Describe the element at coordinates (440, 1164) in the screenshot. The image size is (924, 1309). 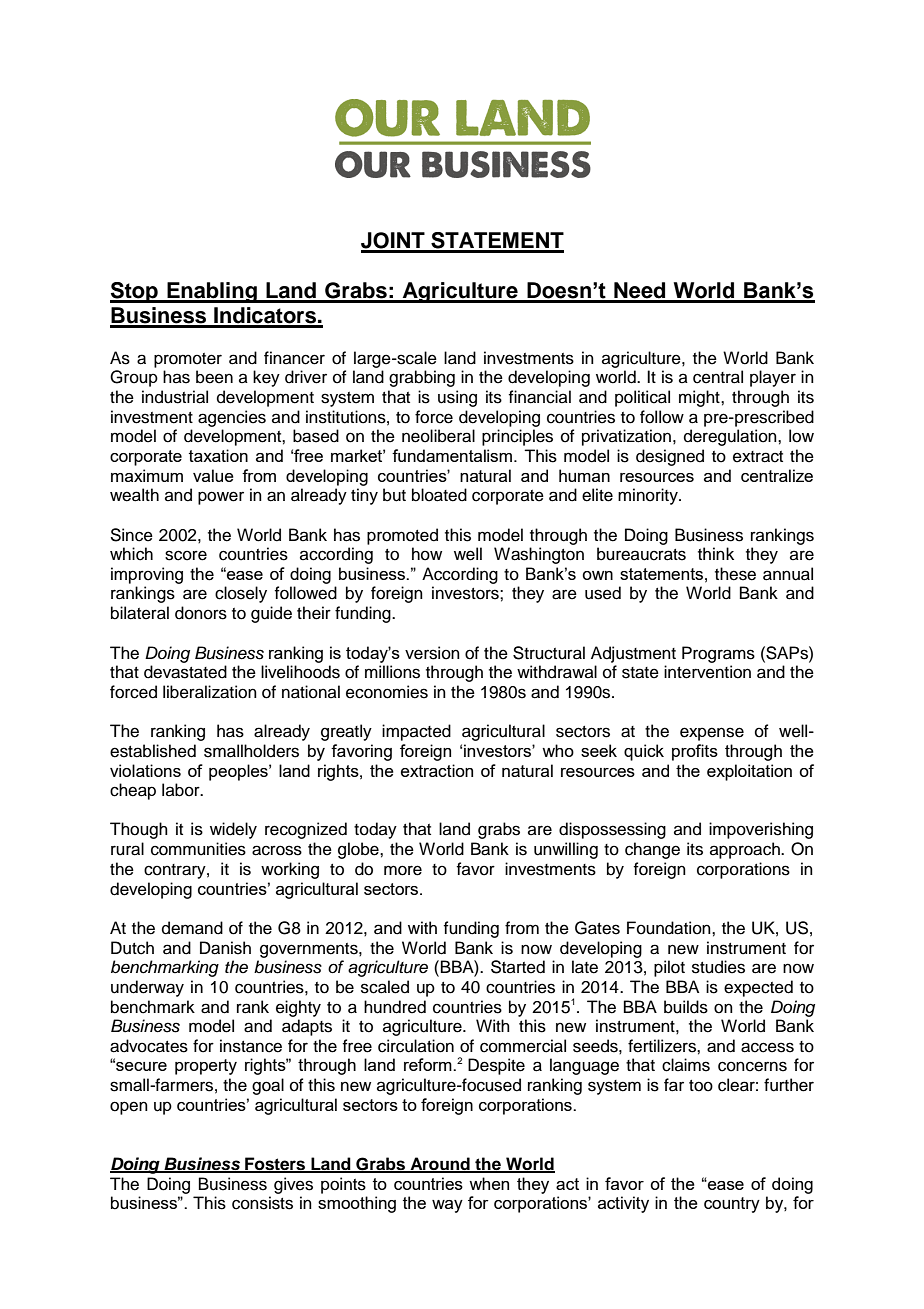
I see `Around` at that location.
